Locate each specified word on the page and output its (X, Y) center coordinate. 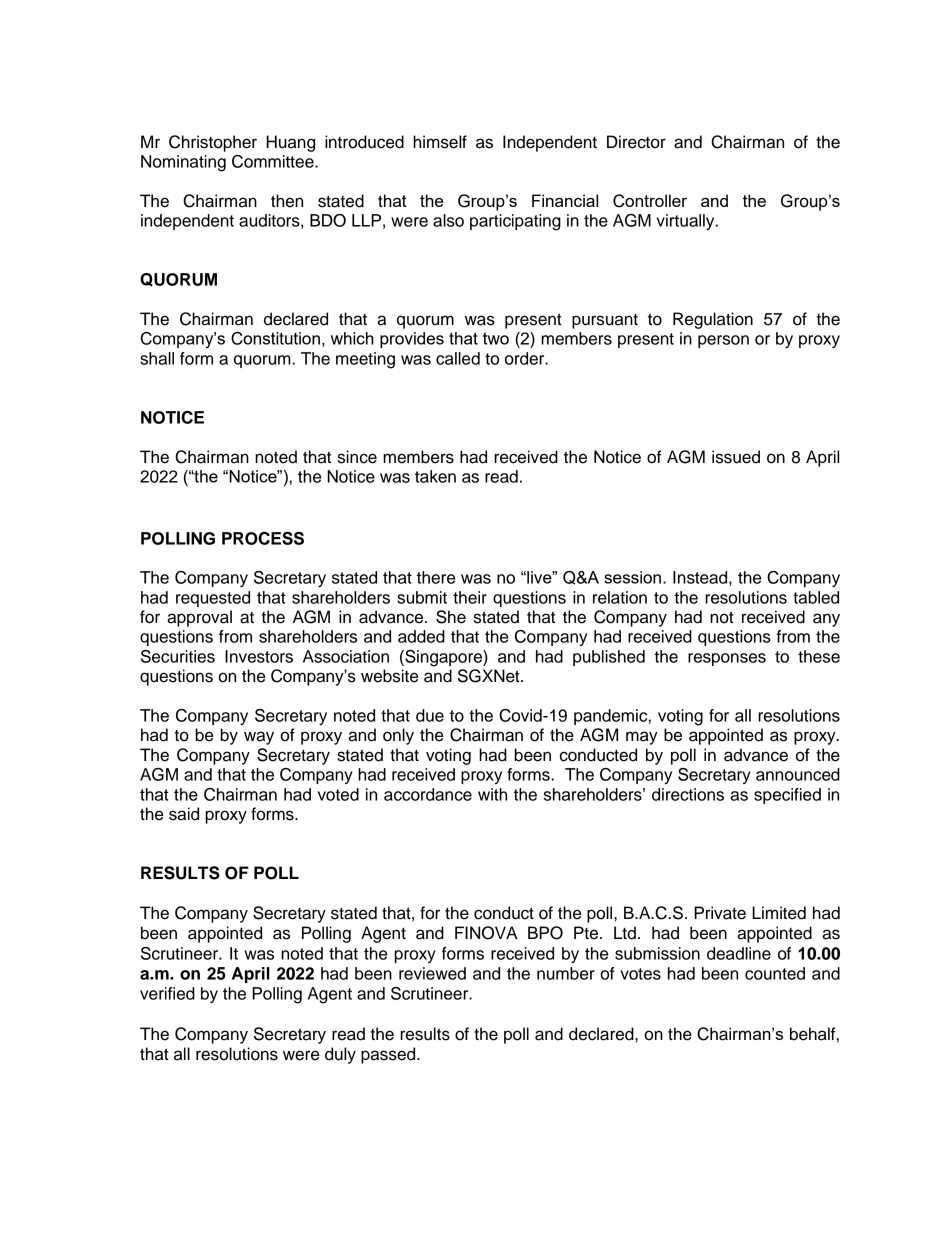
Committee (274, 161)
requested (213, 599)
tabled (816, 597)
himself (440, 142)
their (470, 597)
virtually (686, 222)
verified (167, 993)
